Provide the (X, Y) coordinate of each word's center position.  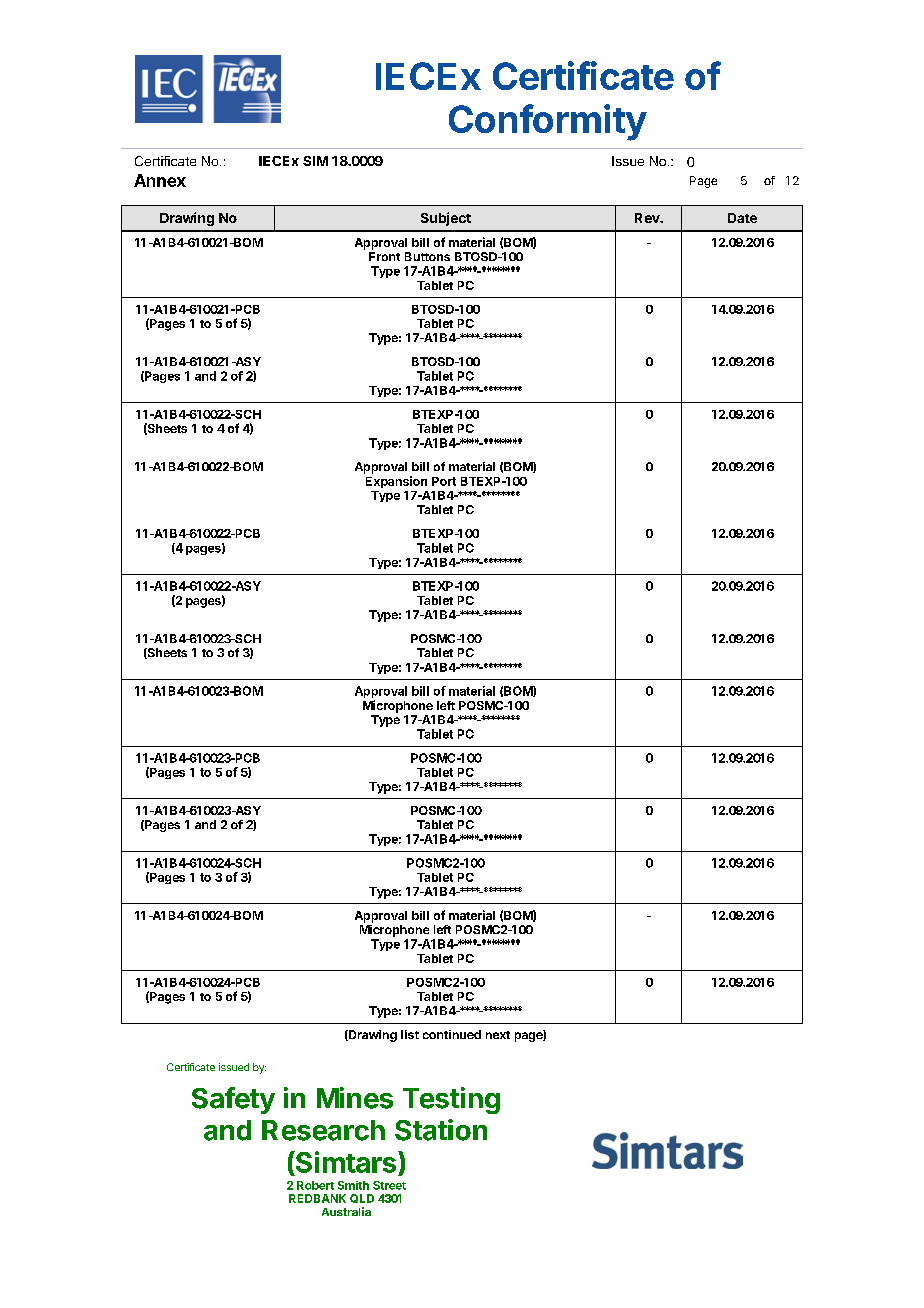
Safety (233, 1100)
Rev (648, 218)
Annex (160, 180)
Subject (446, 219)
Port (444, 481)
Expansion (396, 482)
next (498, 1035)
